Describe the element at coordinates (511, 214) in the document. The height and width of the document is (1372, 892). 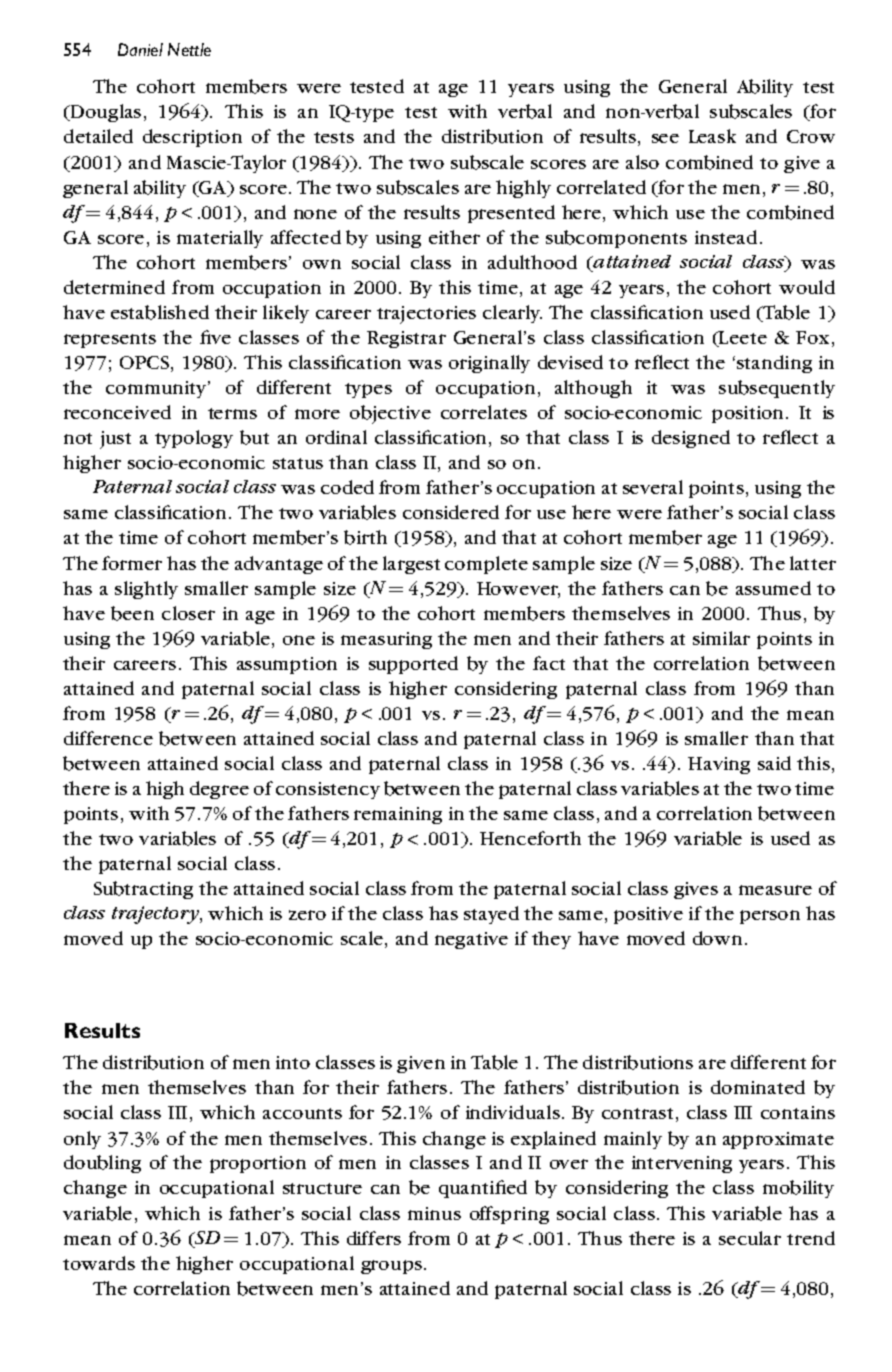
I see `presented` at that location.
